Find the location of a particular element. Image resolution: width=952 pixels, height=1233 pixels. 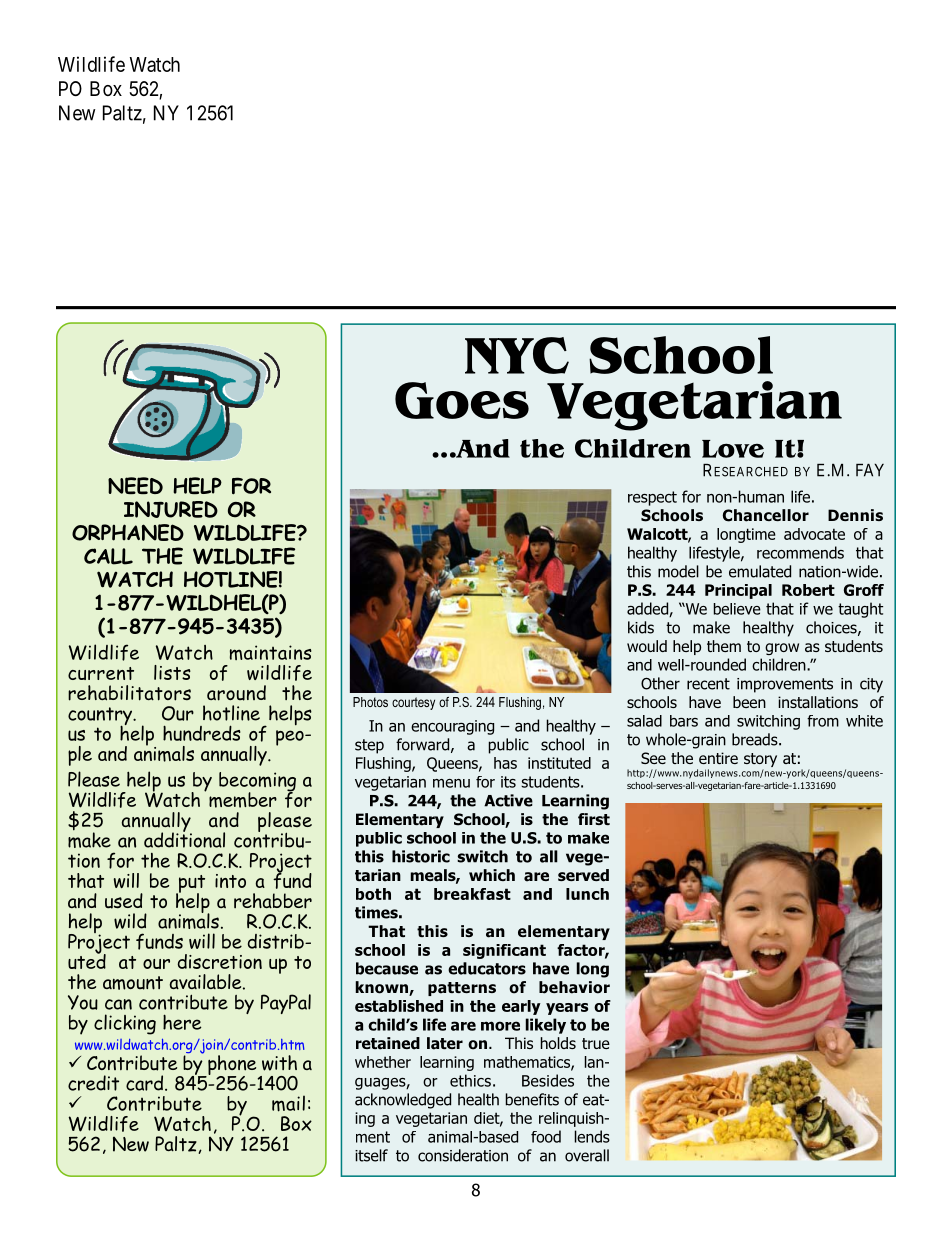

card is located at coordinates (146, 1083).
